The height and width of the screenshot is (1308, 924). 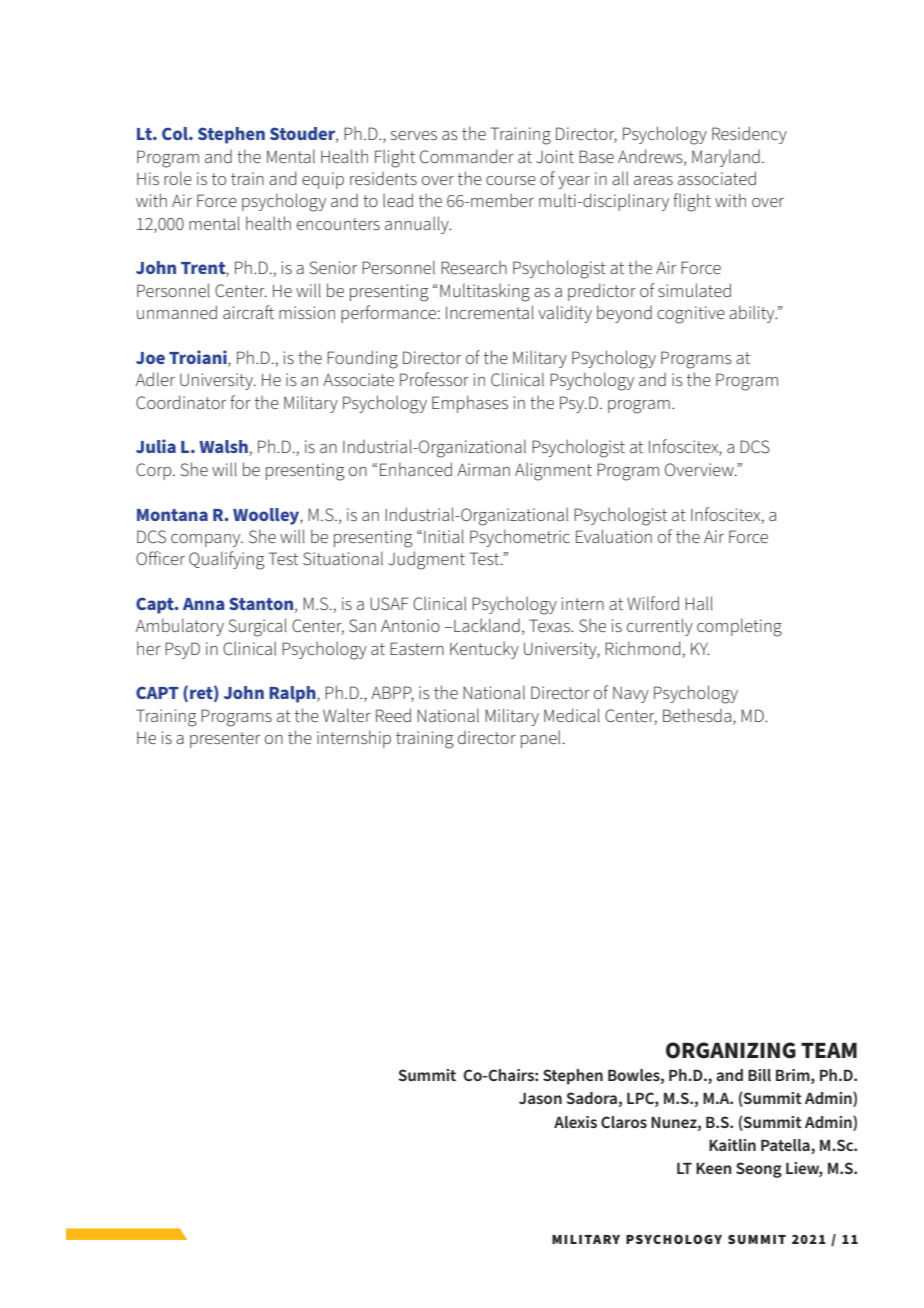 I want to click on panel, so click(x=540, y=739).
